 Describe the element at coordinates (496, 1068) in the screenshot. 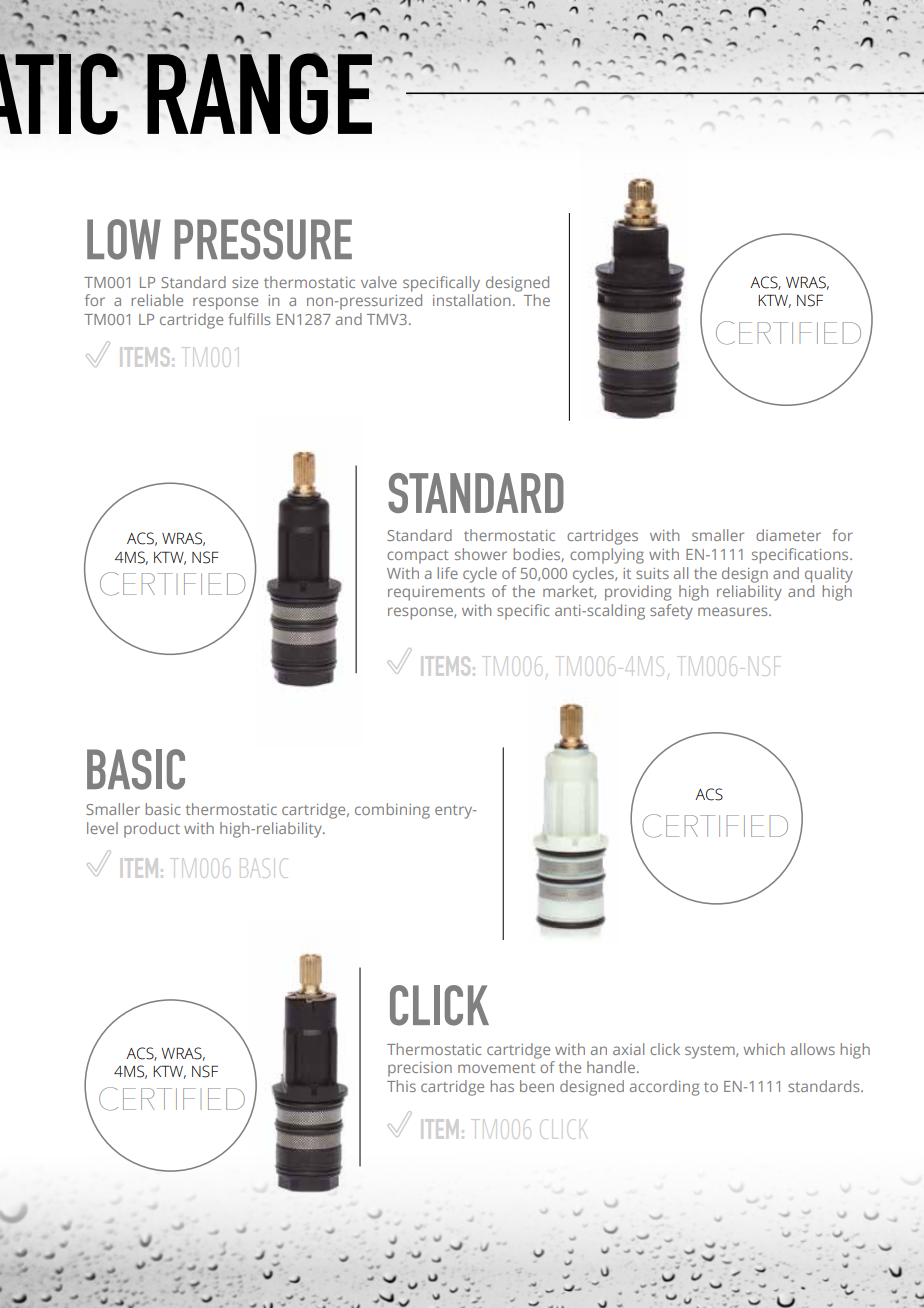

I see `movement` at that location.
